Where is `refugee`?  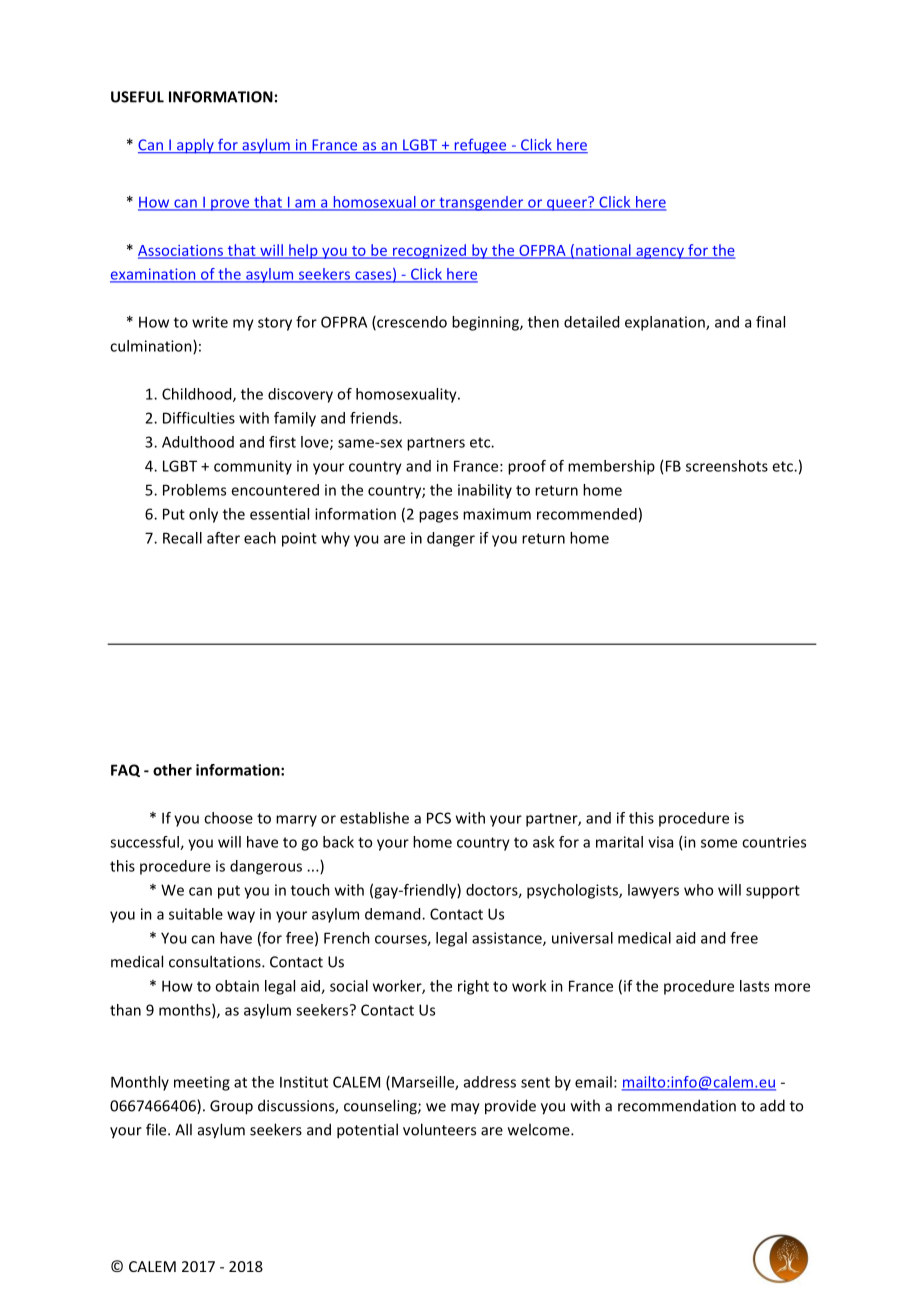 refugee is located at coordinates (480, 146).
